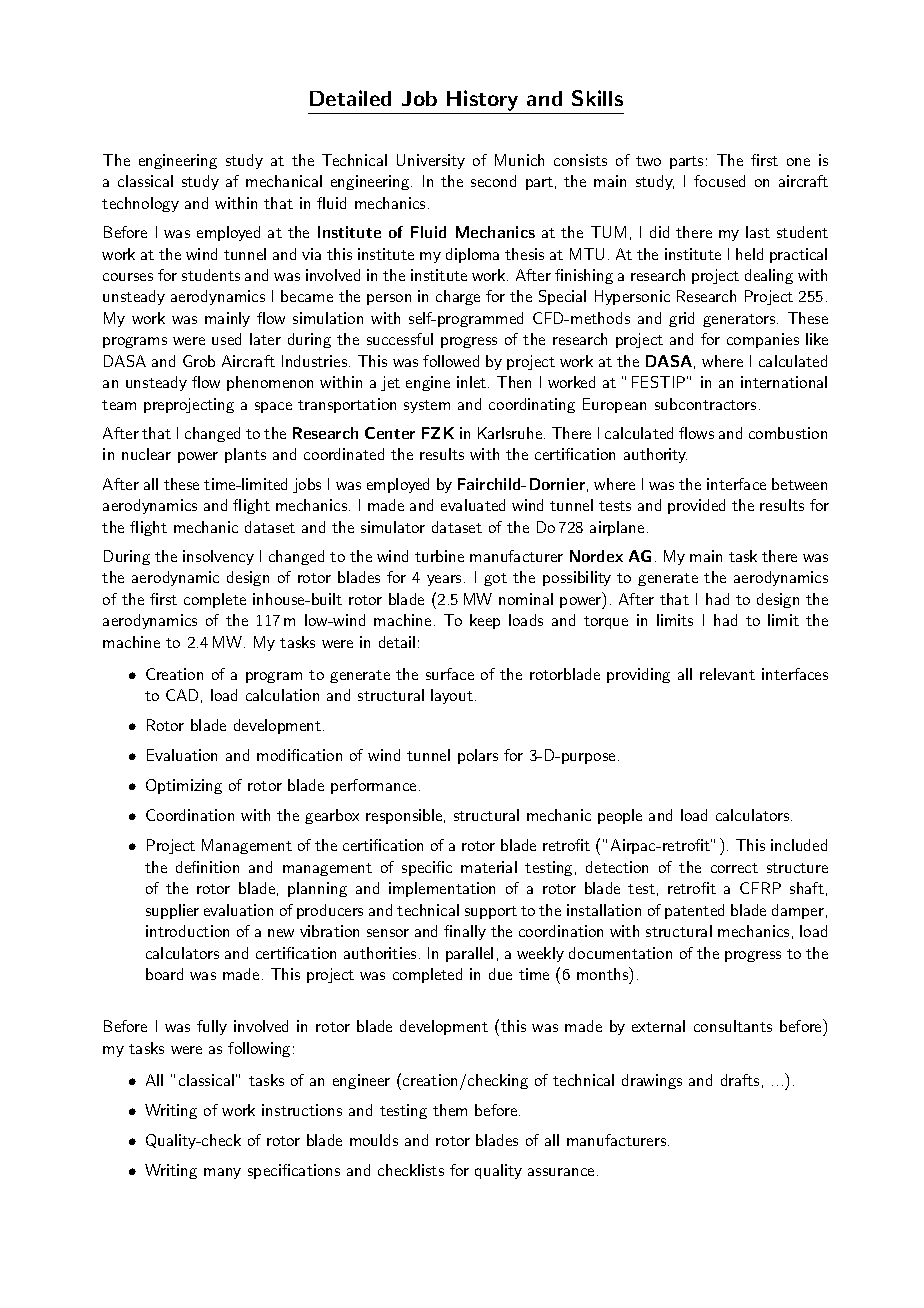  I want to click on one, so click(798, 162).
